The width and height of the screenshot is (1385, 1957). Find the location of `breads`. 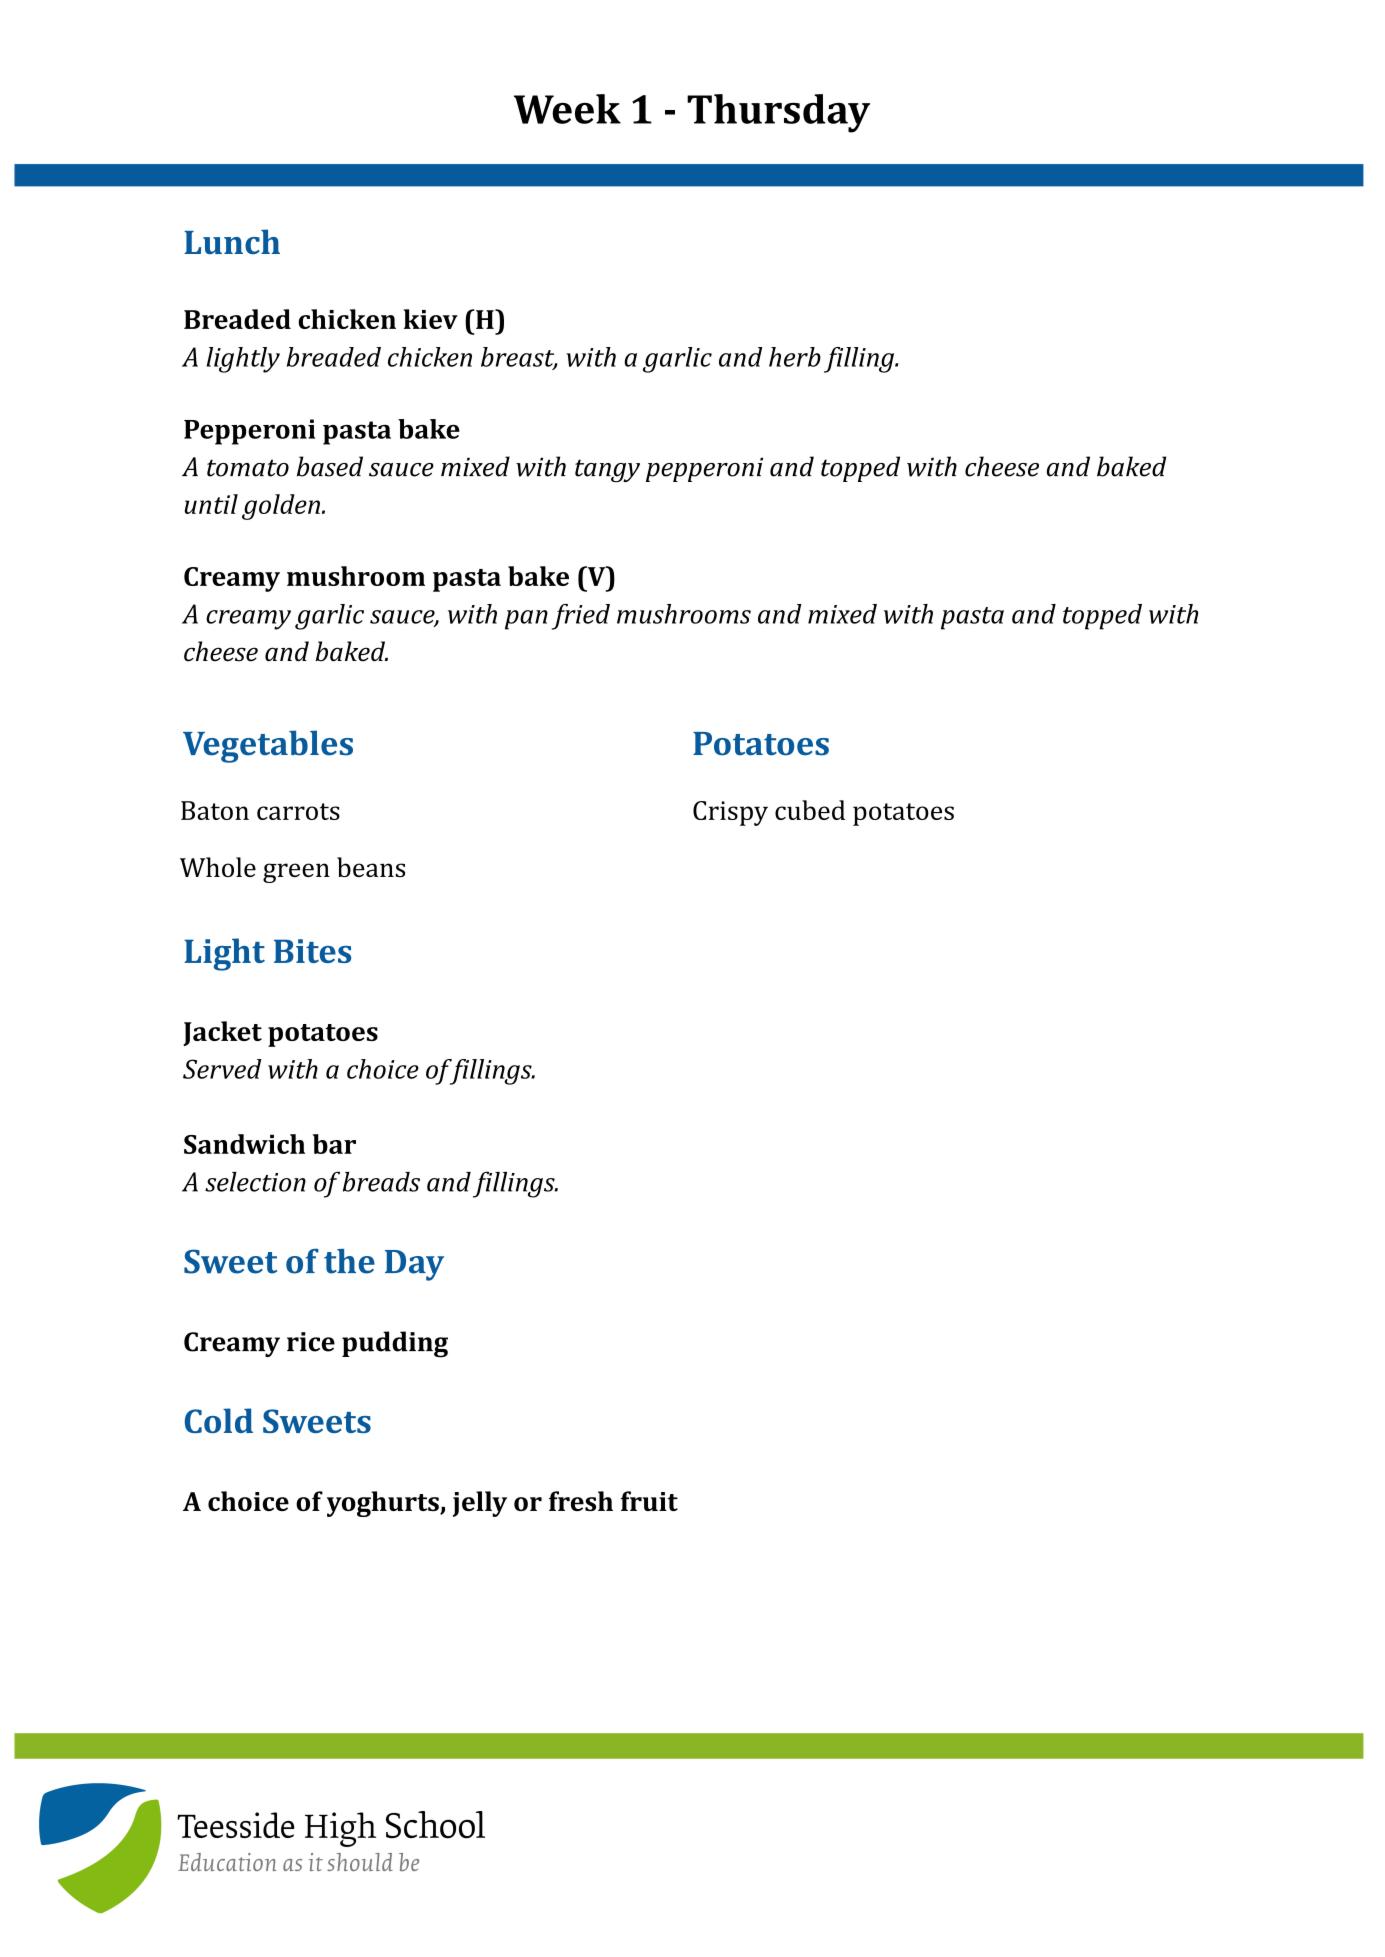

breads is located at coordinates (381, 1182).
